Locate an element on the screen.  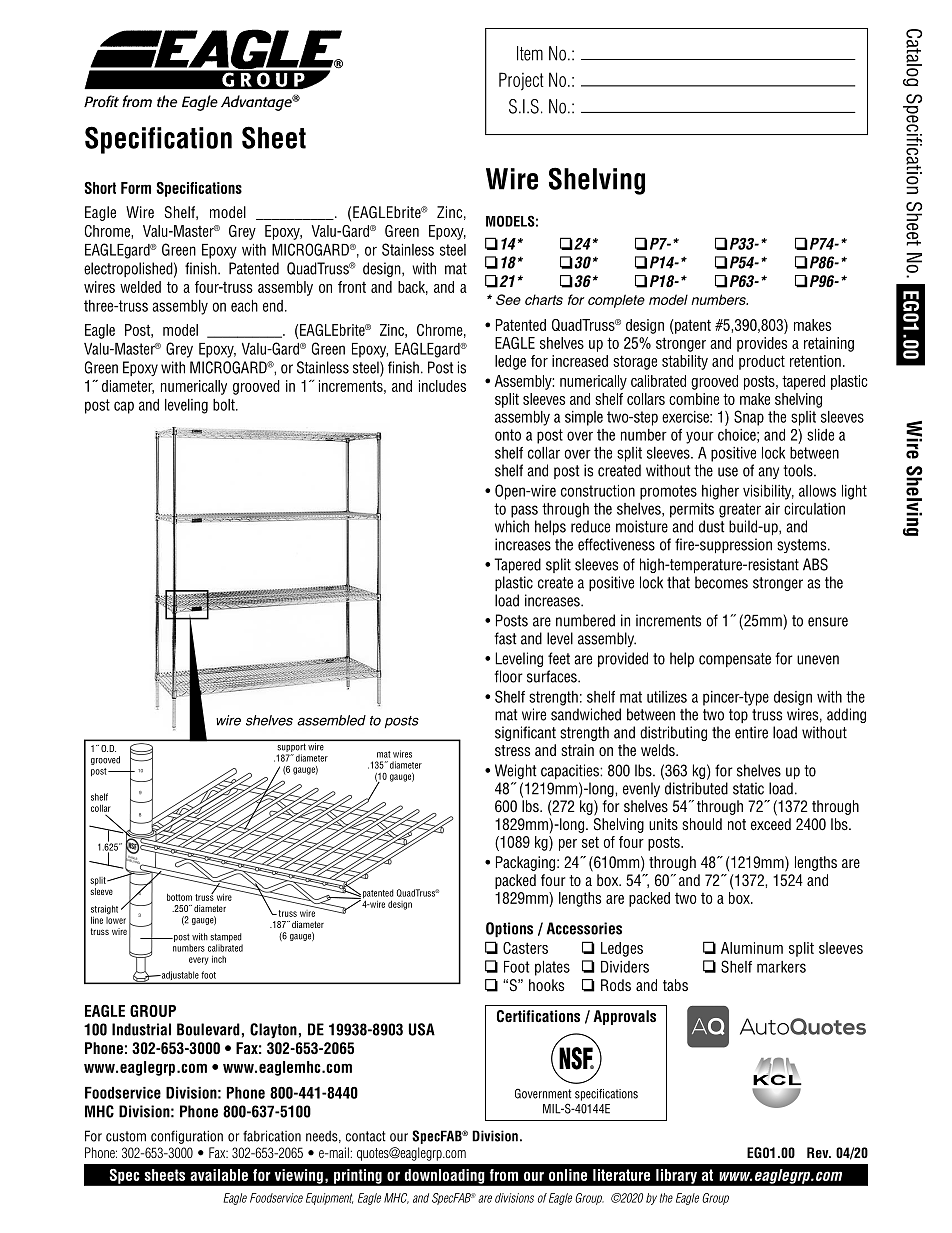
assembled is located at coordinates (331, 720).
